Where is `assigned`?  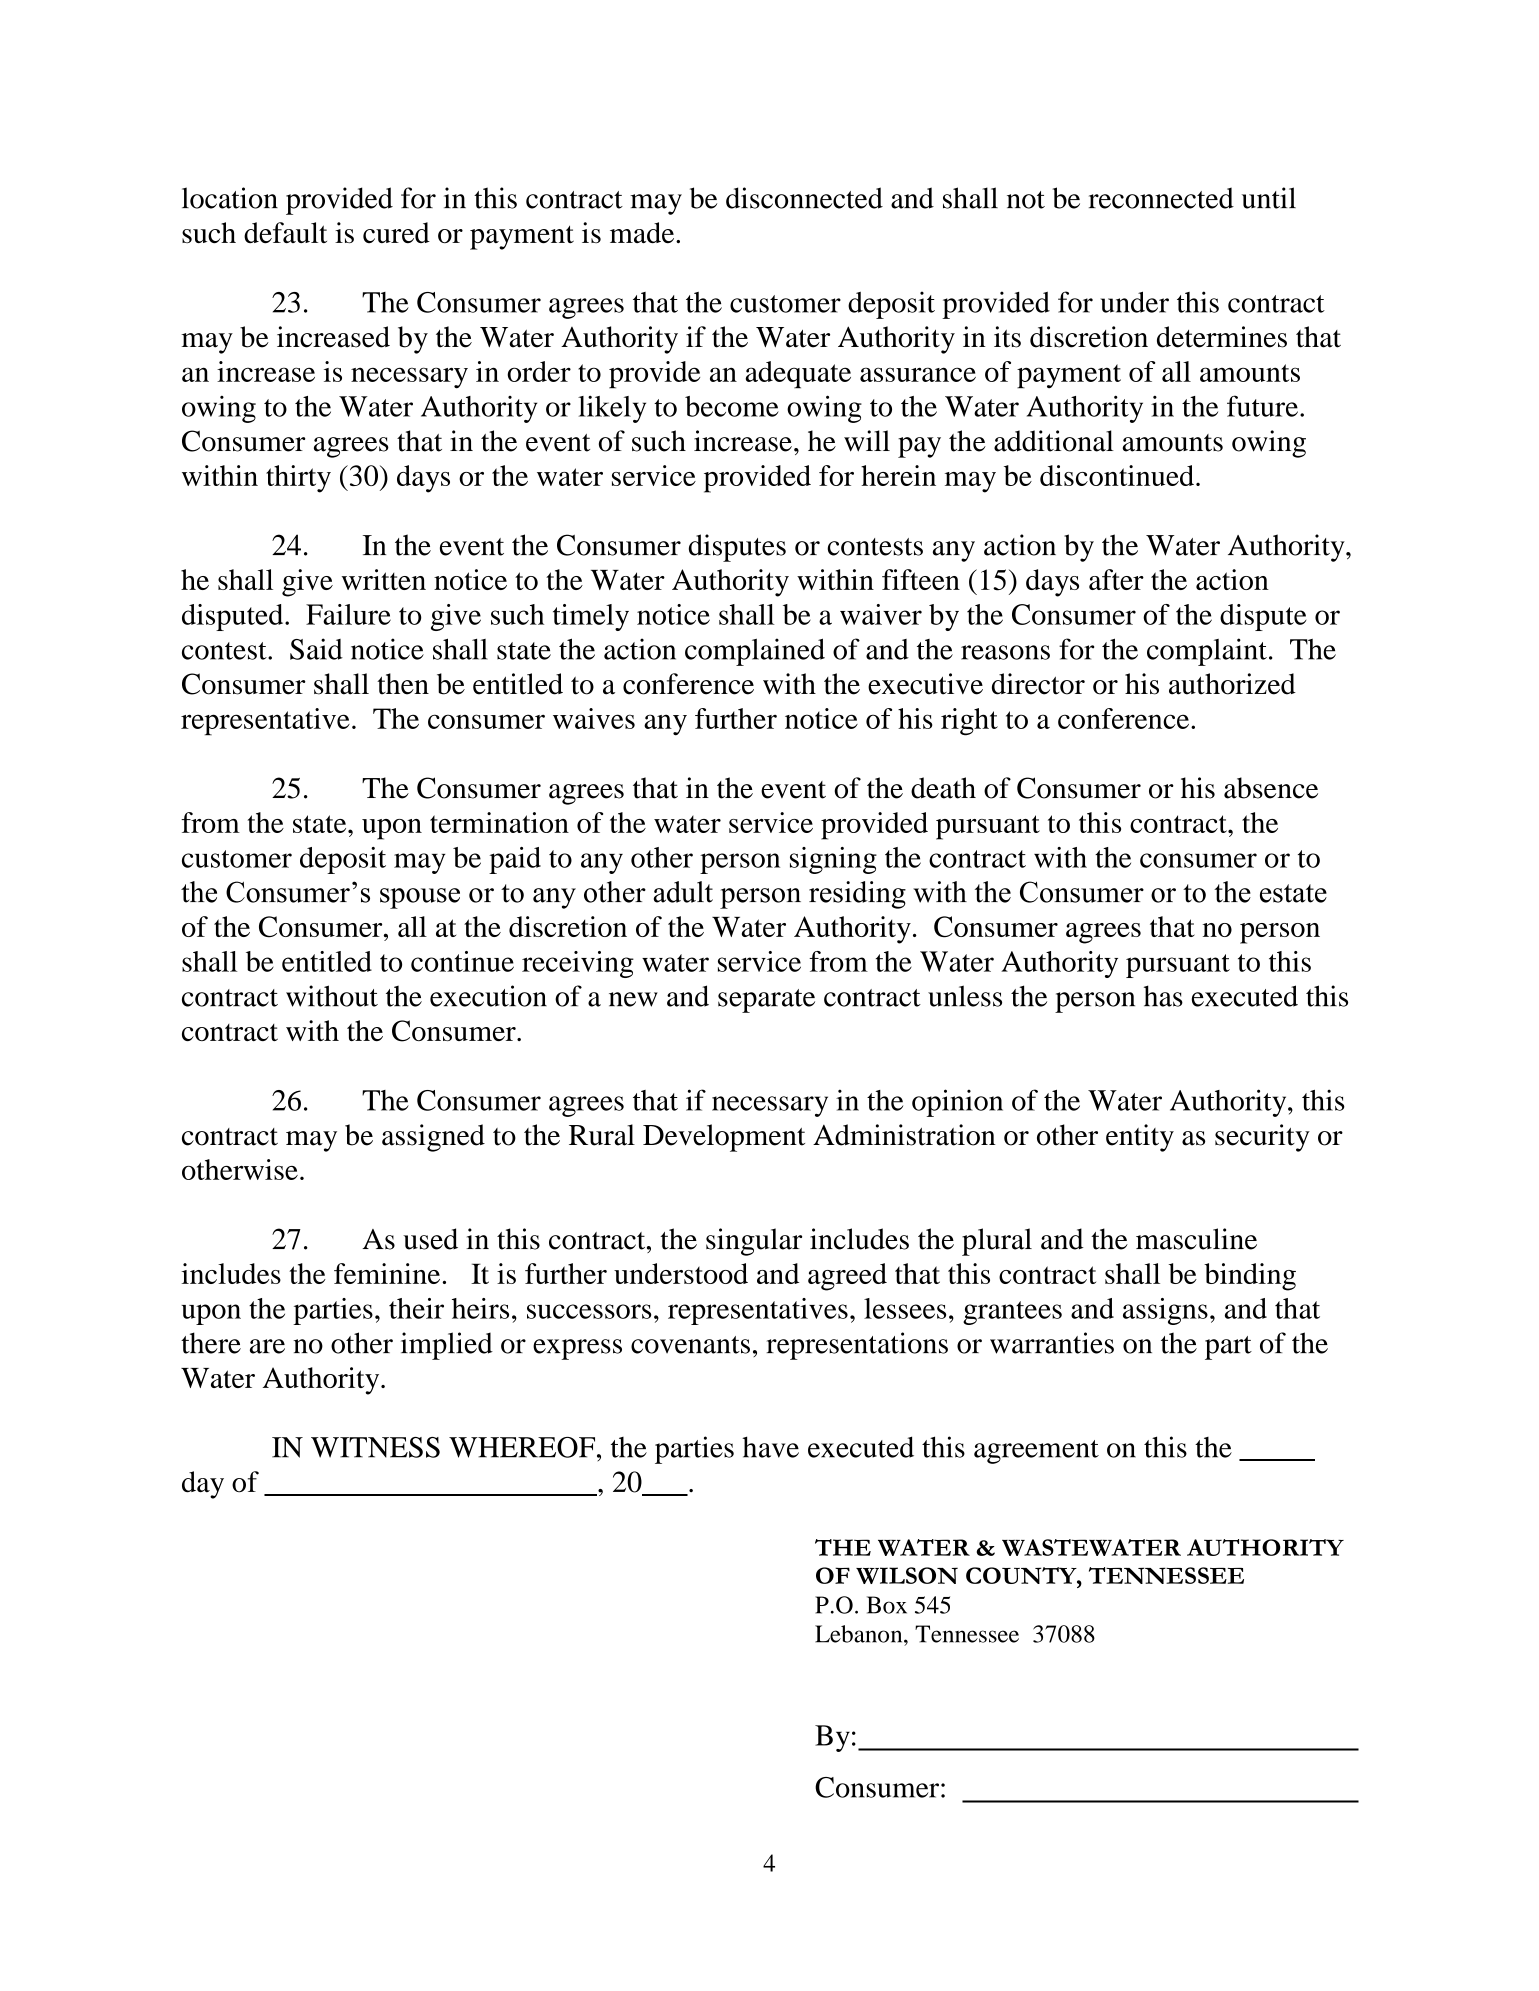
assigned is located at coordinates (433, 1138).
